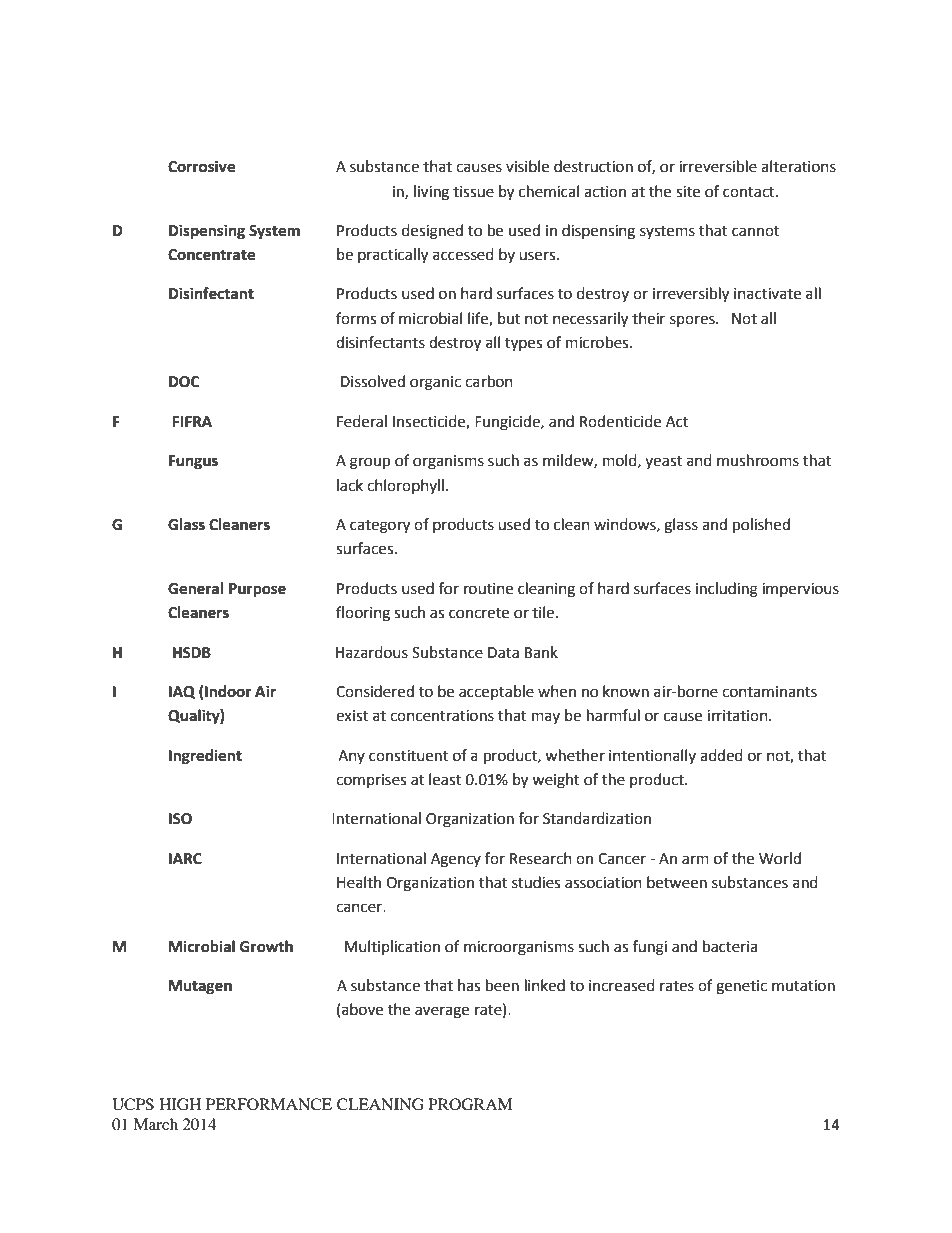 This page has height=1233, width=952. What do you see at coordinates (201, 166) in the page?
I see `Corrosive` at bounding box center [201, 166].
